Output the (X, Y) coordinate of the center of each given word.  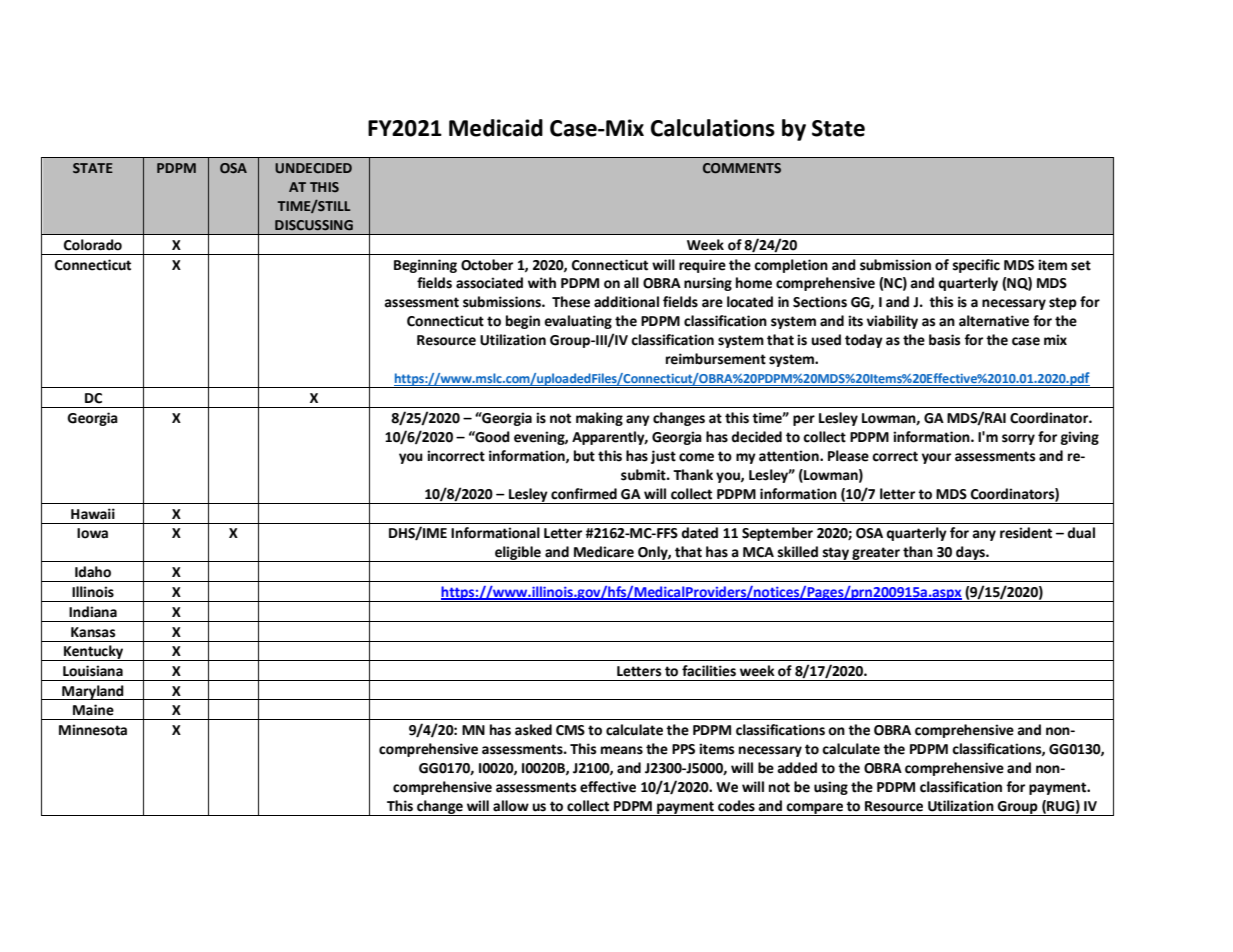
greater (876, 554)
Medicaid (496, 128)
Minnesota (93, 730)
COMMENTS (742, 168)
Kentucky (94, 653)
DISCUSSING (314, 225)
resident (1026, 533)
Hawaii (93, 514)
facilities (709, 671)
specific (976, 266)
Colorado (93, 245)
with (542, 283)
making (599, 419)
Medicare (604, 552)
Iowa (92, 533)
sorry (1018, 439)
